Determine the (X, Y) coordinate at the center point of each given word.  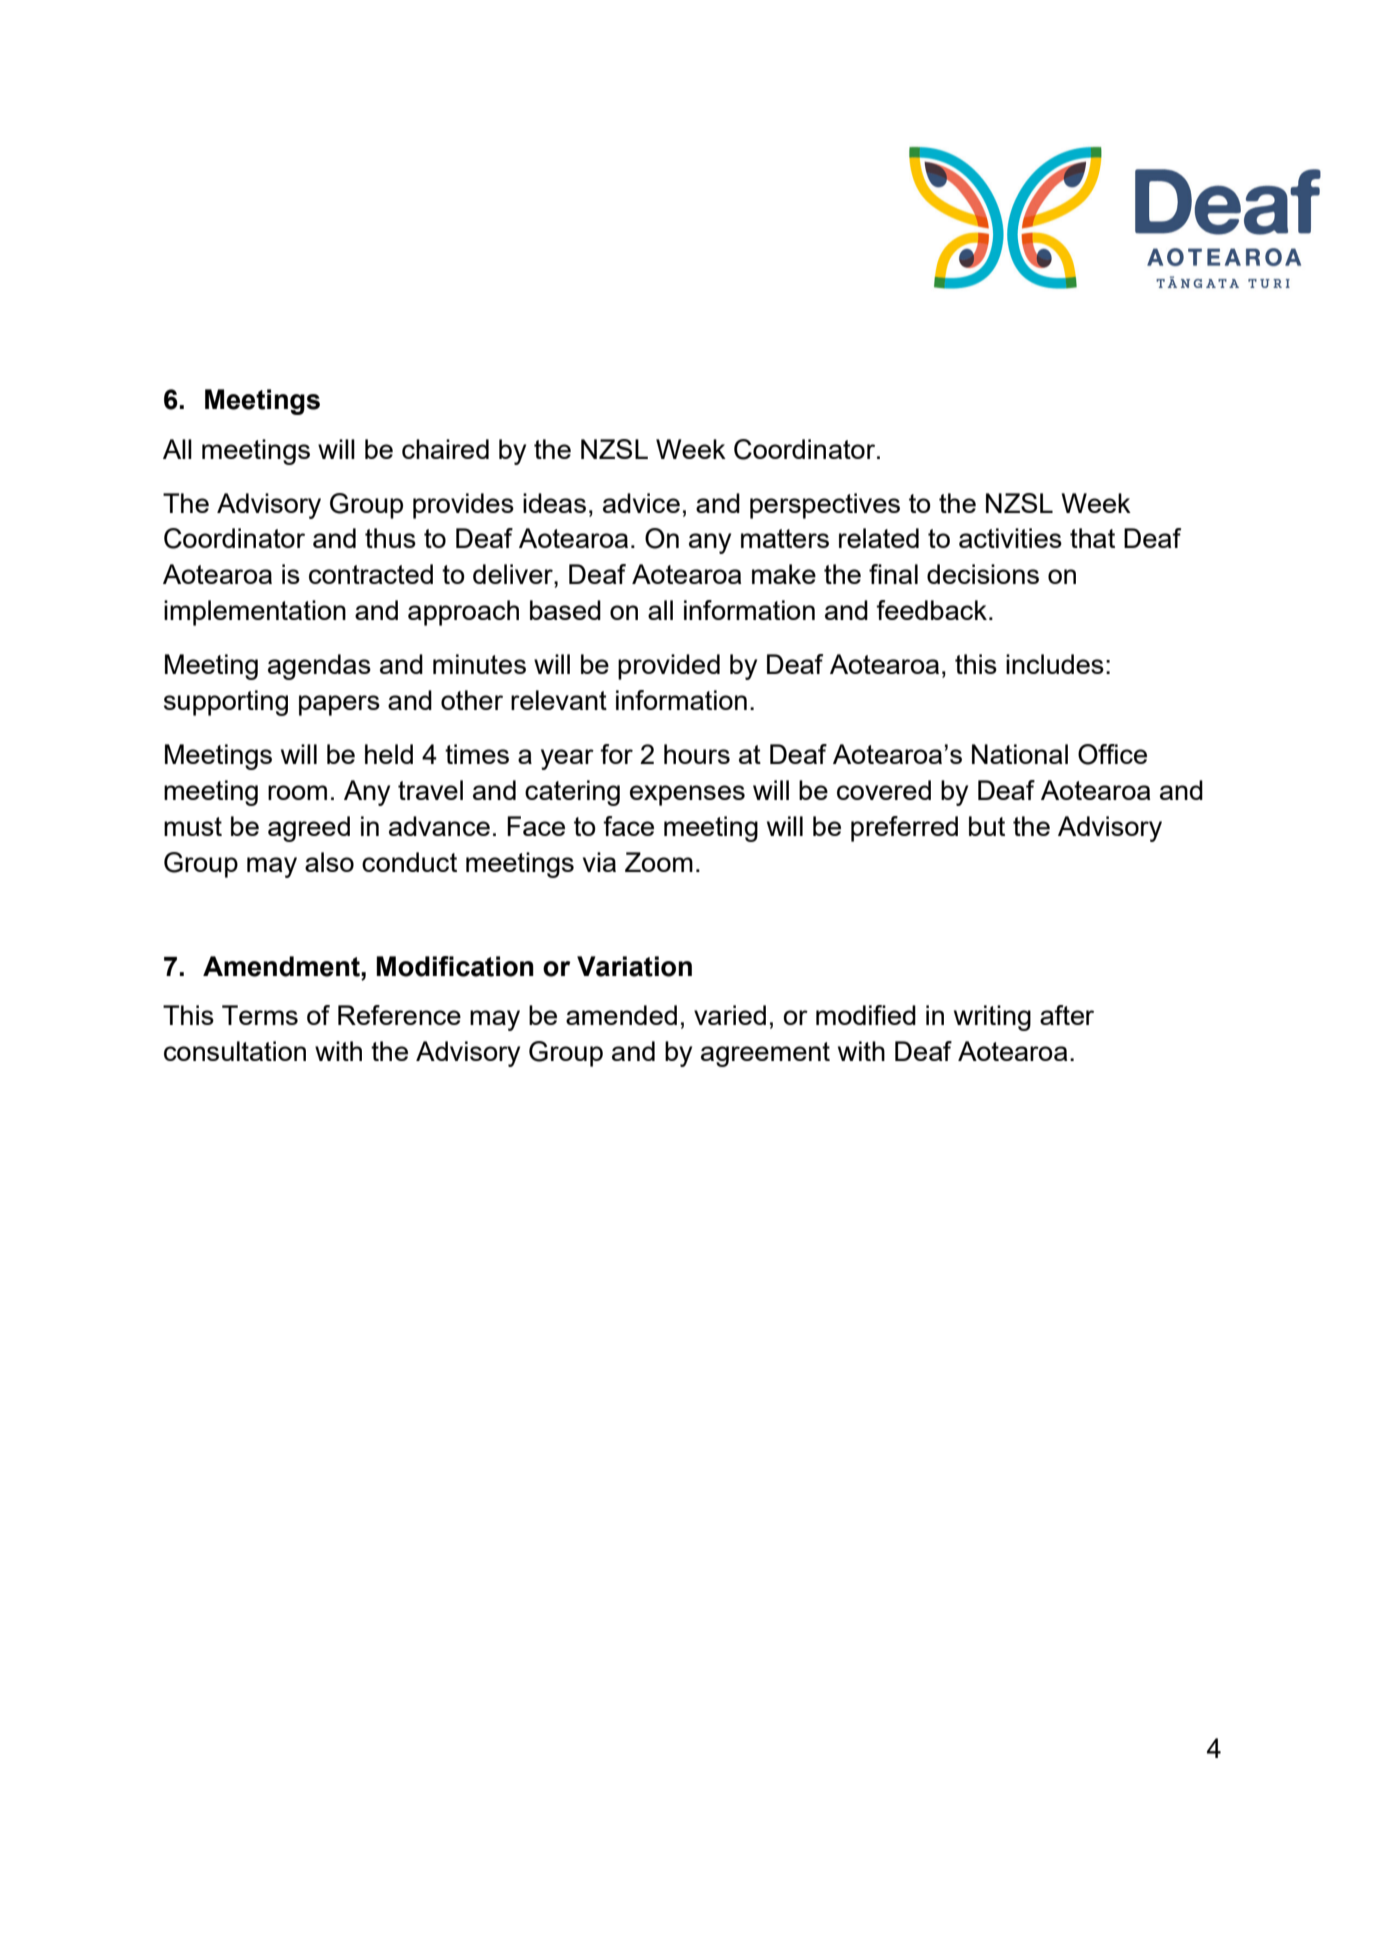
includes (1055, 664)
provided (669, 667)
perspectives (825, 506)
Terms (260, 1015)
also (329, 862)
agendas (319, 667)
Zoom (659, 862)
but (987, 826)
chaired (445, 449)
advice (641, 503)
